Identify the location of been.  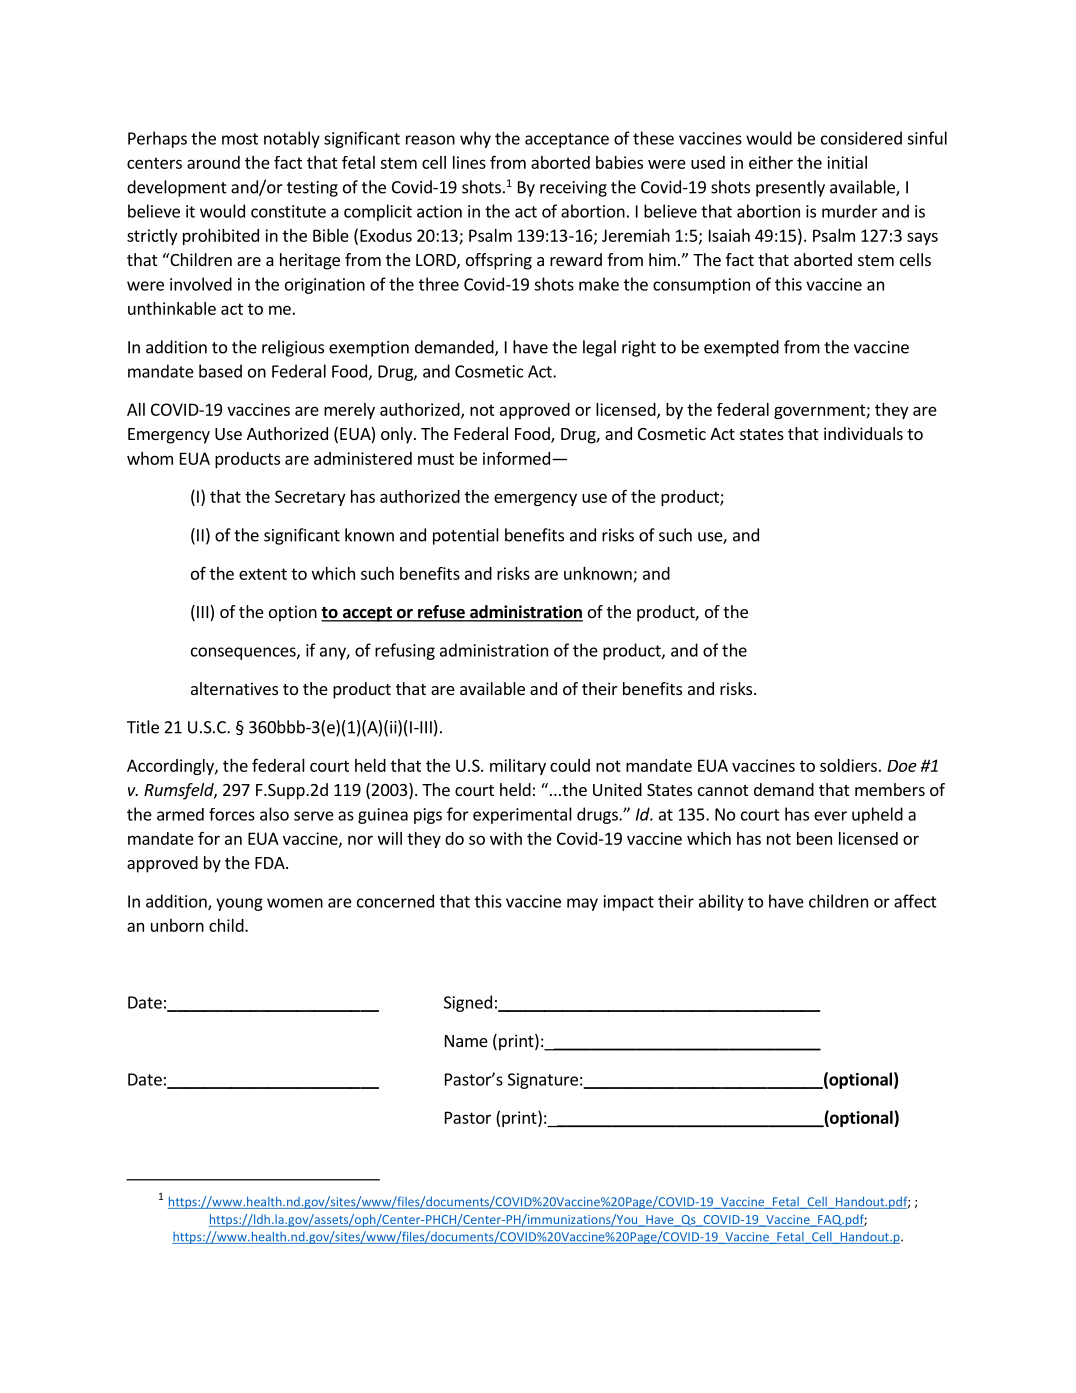
(814, 838).
